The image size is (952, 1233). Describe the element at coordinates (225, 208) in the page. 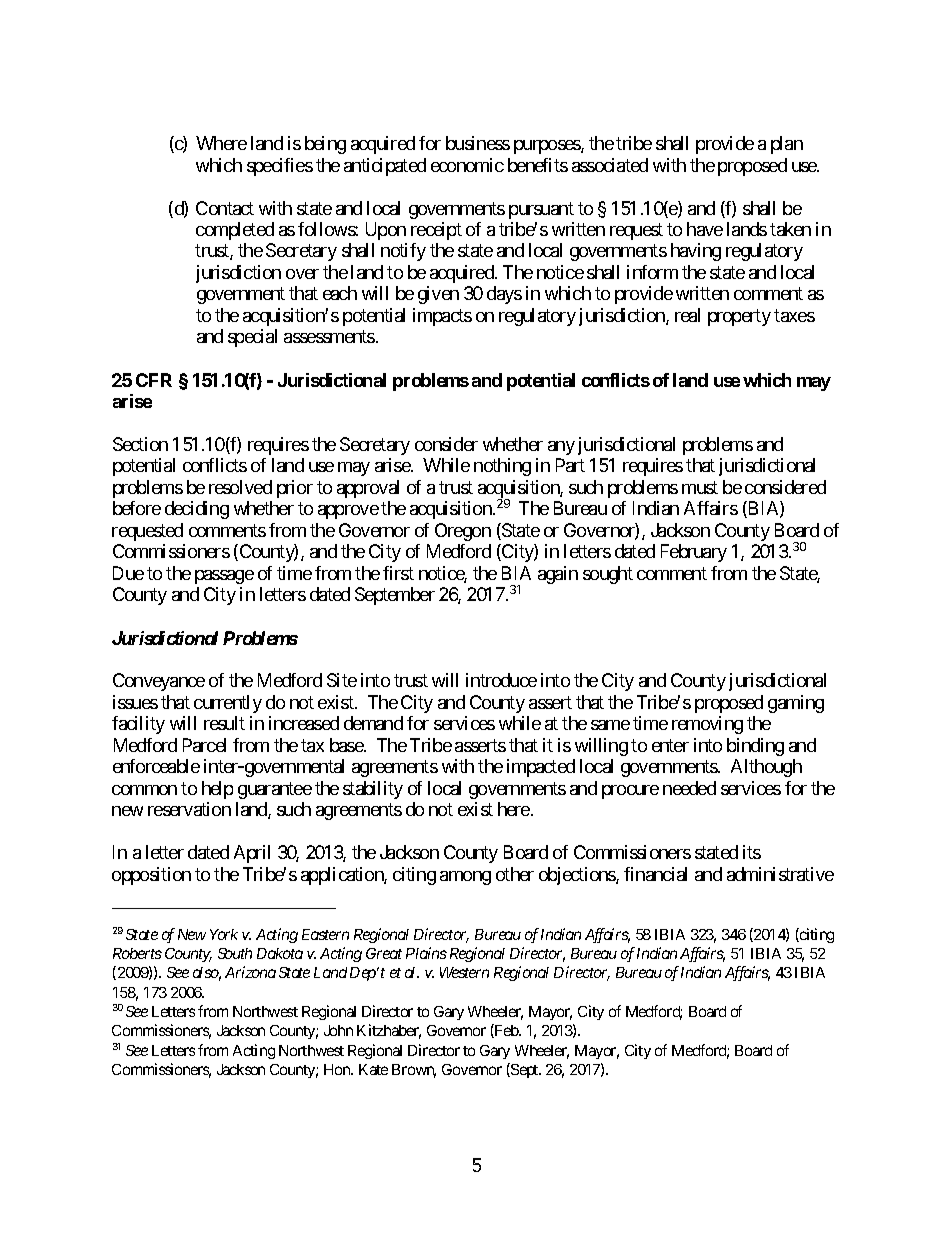

I see `Contact` at that location.
